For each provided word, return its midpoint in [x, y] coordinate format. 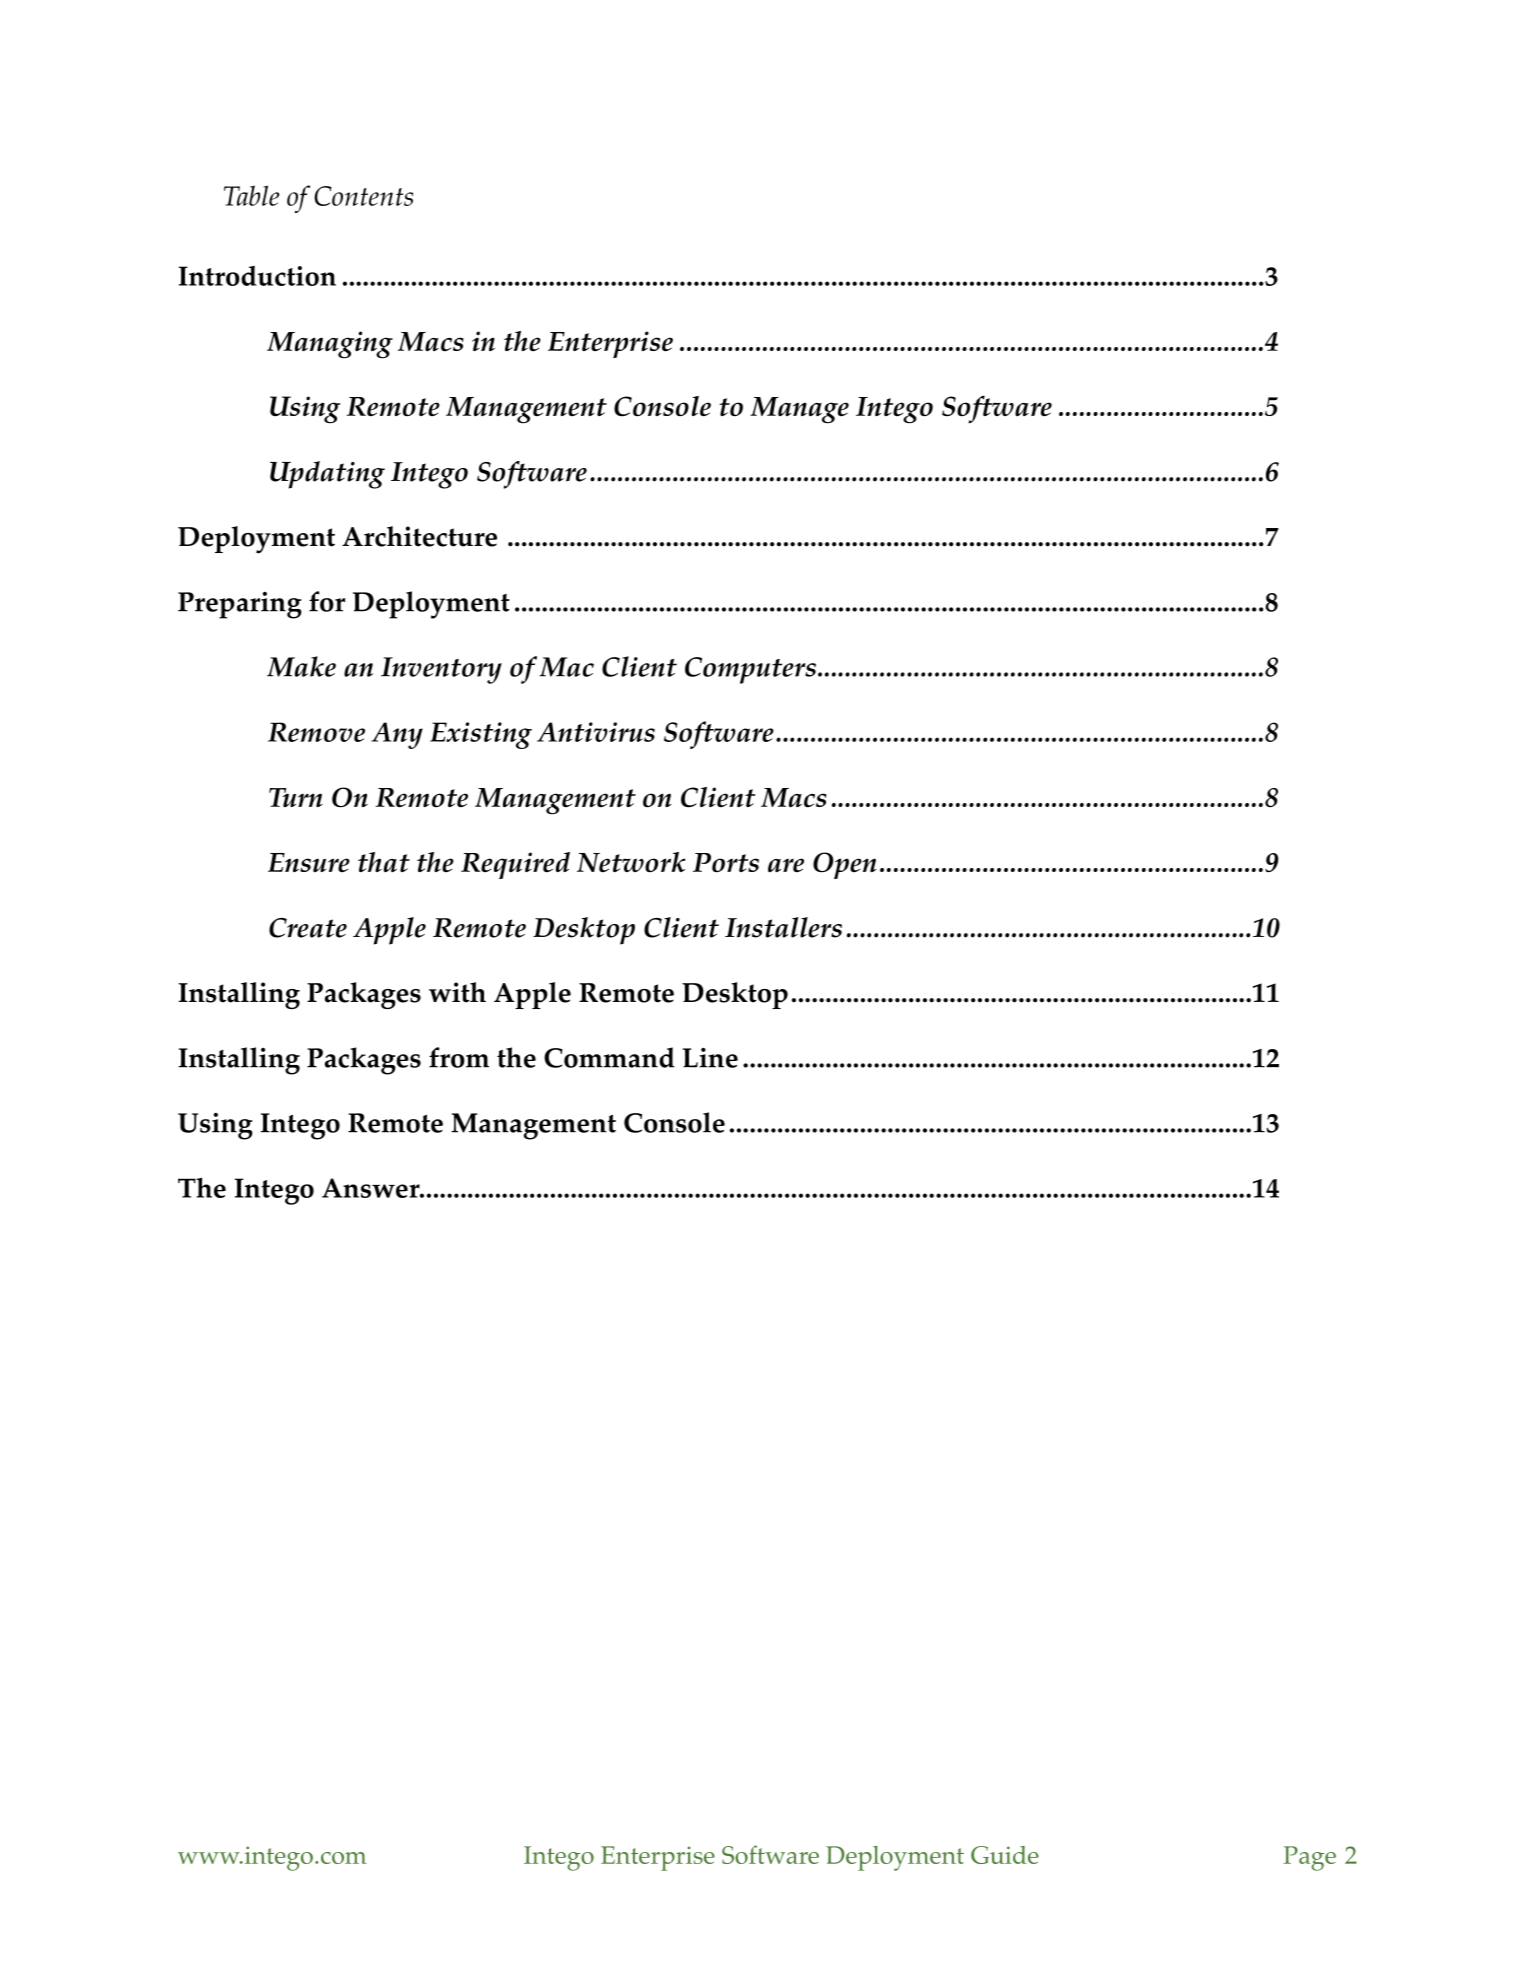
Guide [1005, 1855]
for [327, 601]
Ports [726, 863]
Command [609, 1057]
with [457, 992]
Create [308, 928]
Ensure [309, 862]
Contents [363, 196]
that [384, 862]
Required [515, 865]
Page [1310, 1858]
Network [631, 862]
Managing [330, 345]
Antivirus [596, 732]
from [459, 1057]
